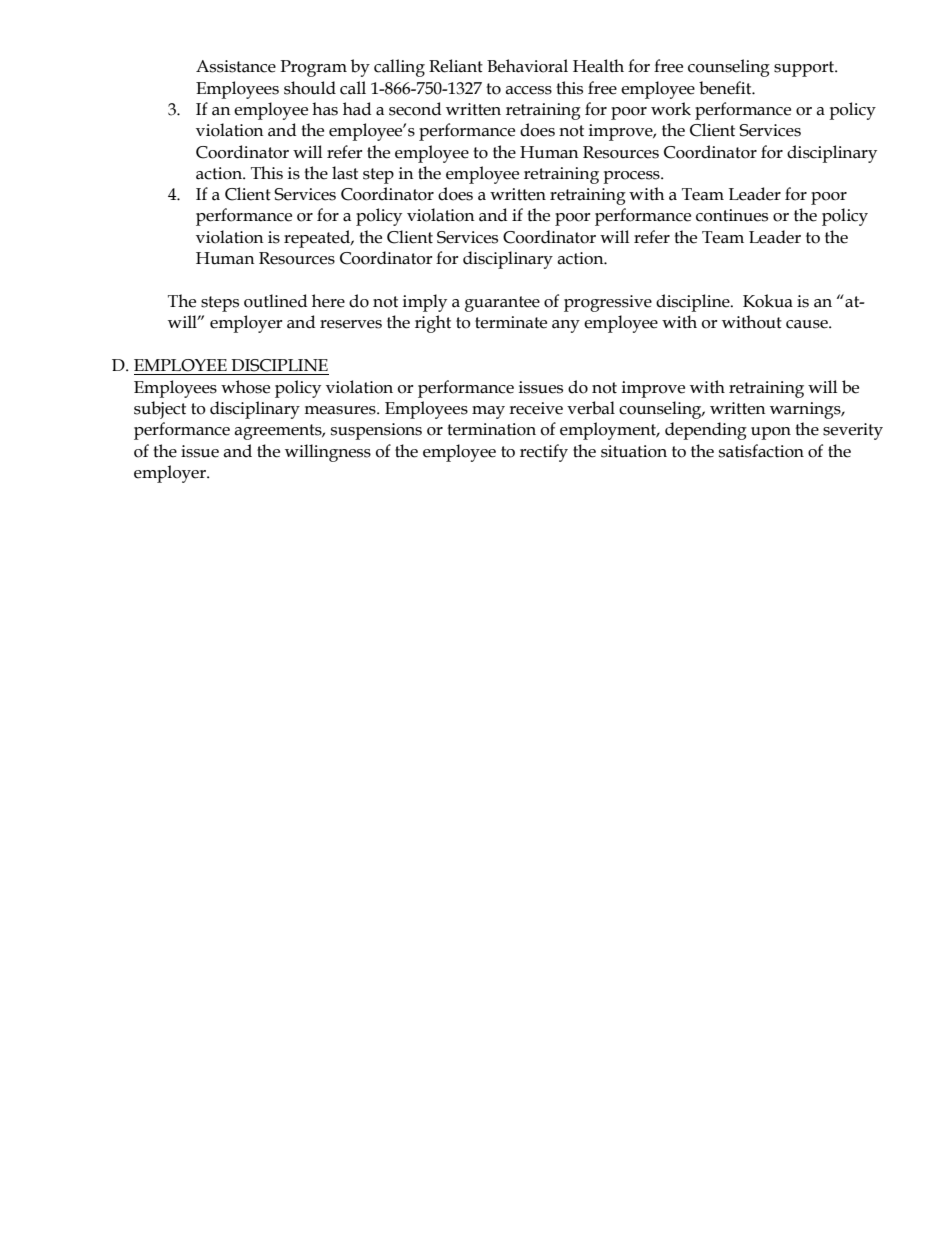  Describe the element at coordinates (318, 239) in the screenshot. I see `repeated` at that location.
